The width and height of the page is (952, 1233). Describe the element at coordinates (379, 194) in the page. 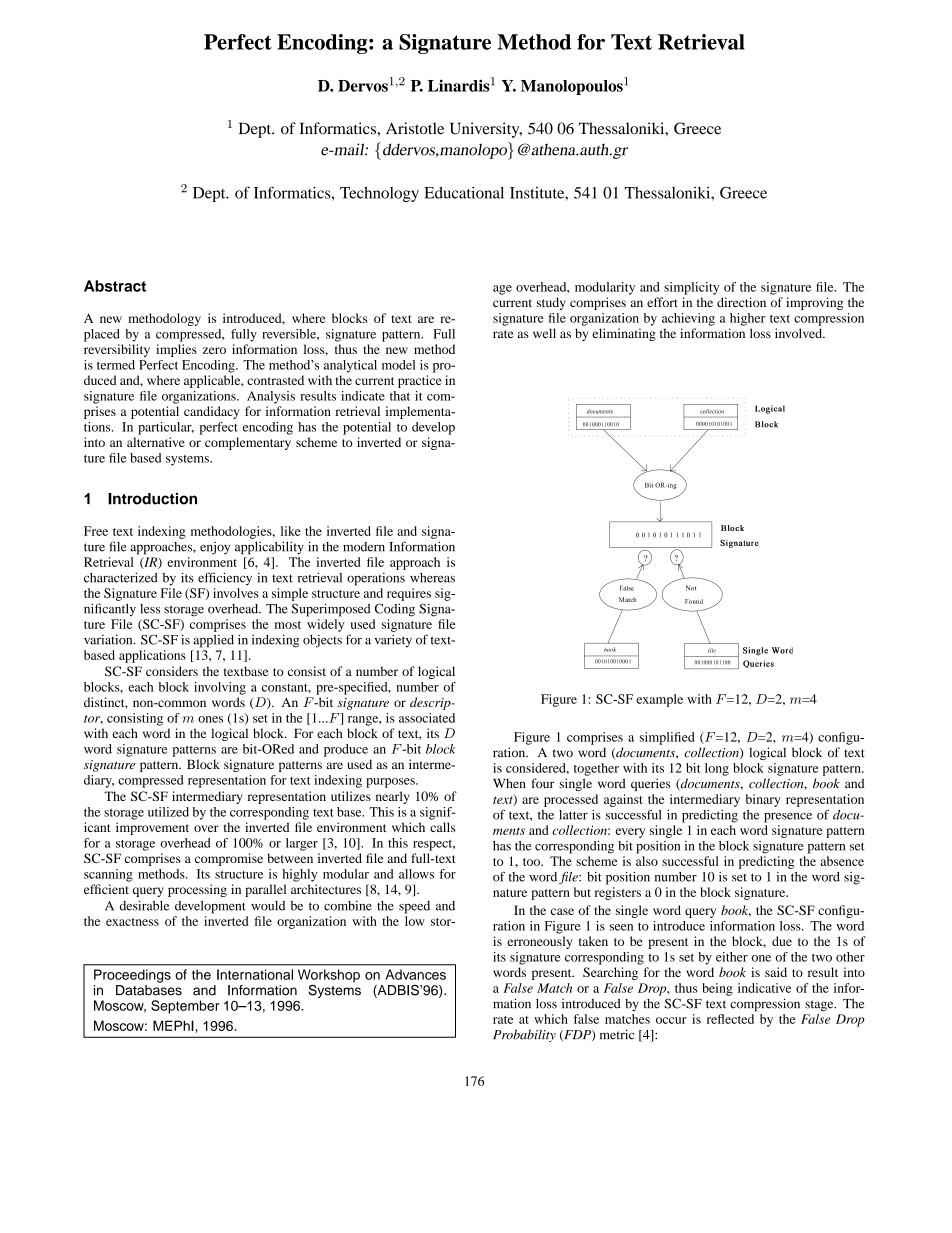

I see `Technology` at that location.
